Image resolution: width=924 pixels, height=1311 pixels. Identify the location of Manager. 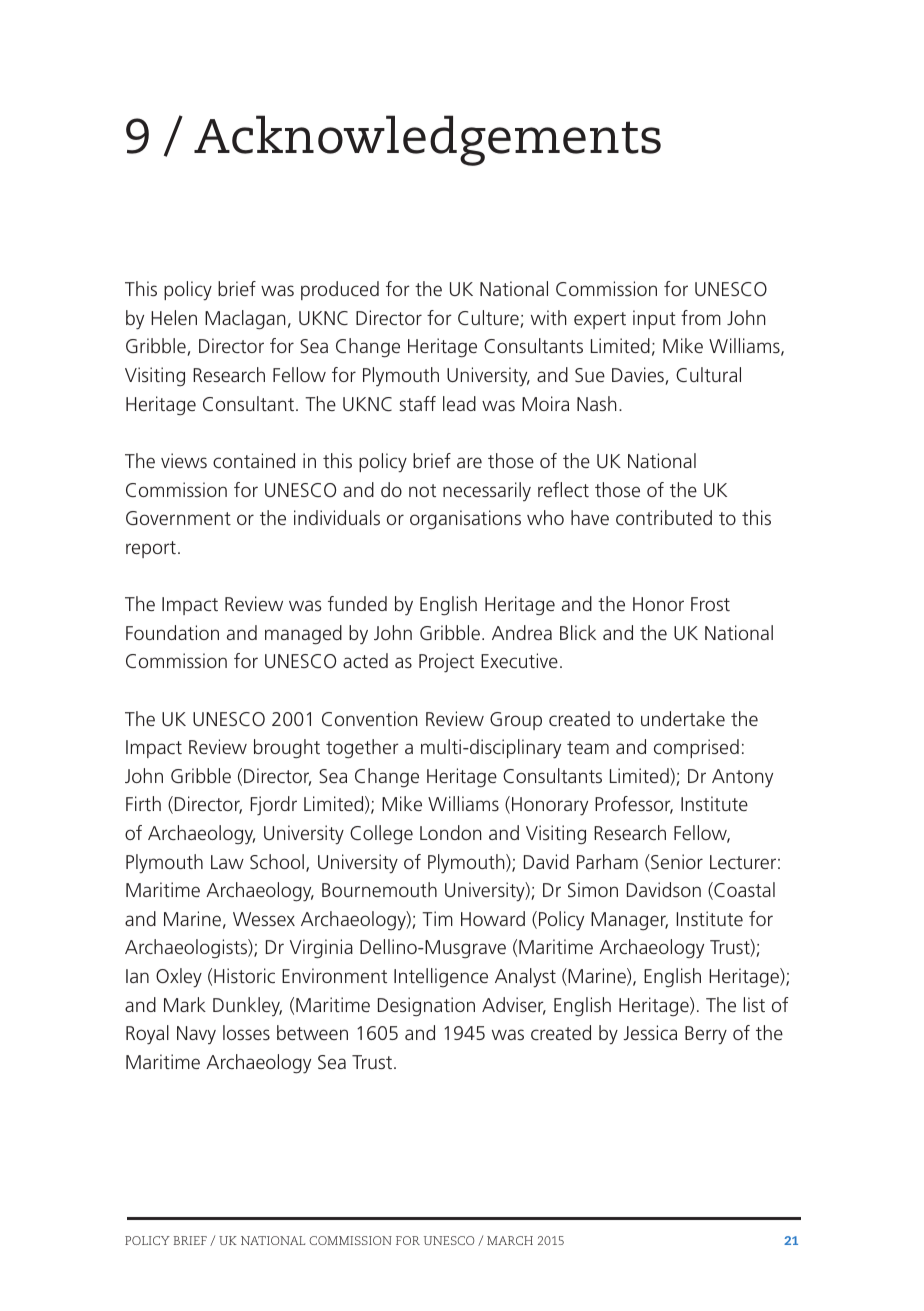
(629, 921).
